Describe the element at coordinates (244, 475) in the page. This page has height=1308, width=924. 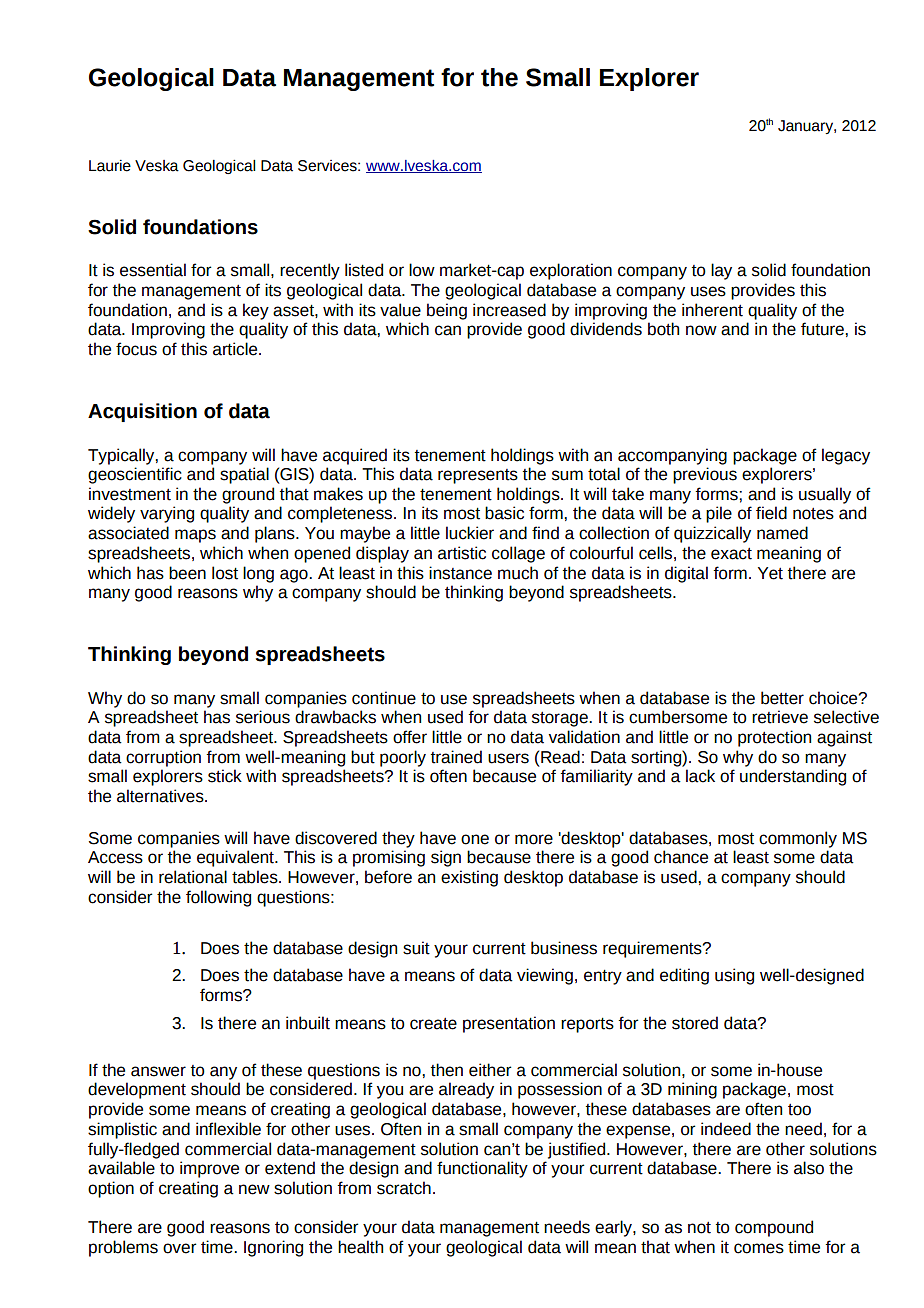
I see `spatial` at that location.
